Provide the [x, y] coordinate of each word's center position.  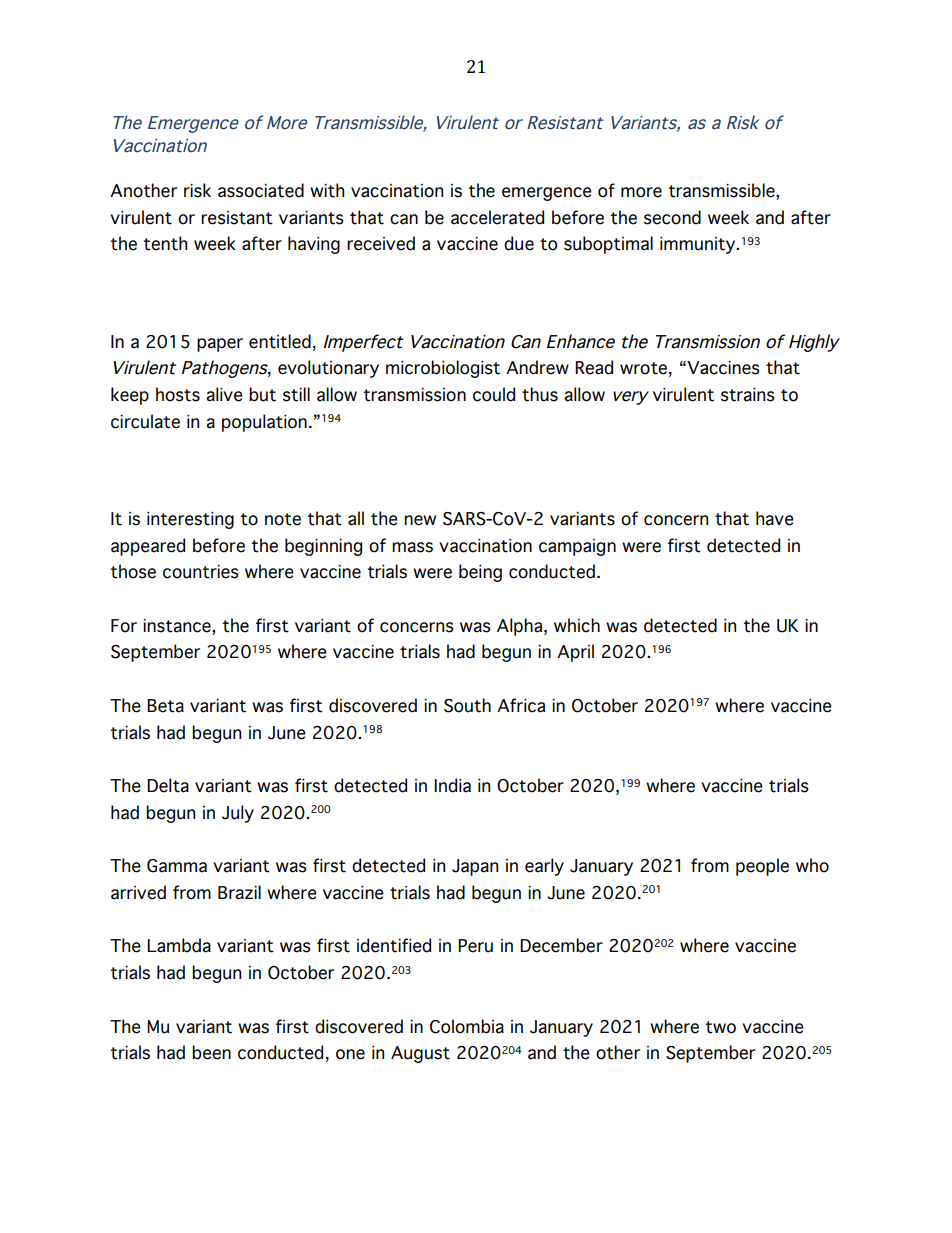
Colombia [467, 1026]
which [577, 625]
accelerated [497, 217]
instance [178, 626]
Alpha [521, 627]
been [211, 1052]
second [672, 217]
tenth [165, 243]
